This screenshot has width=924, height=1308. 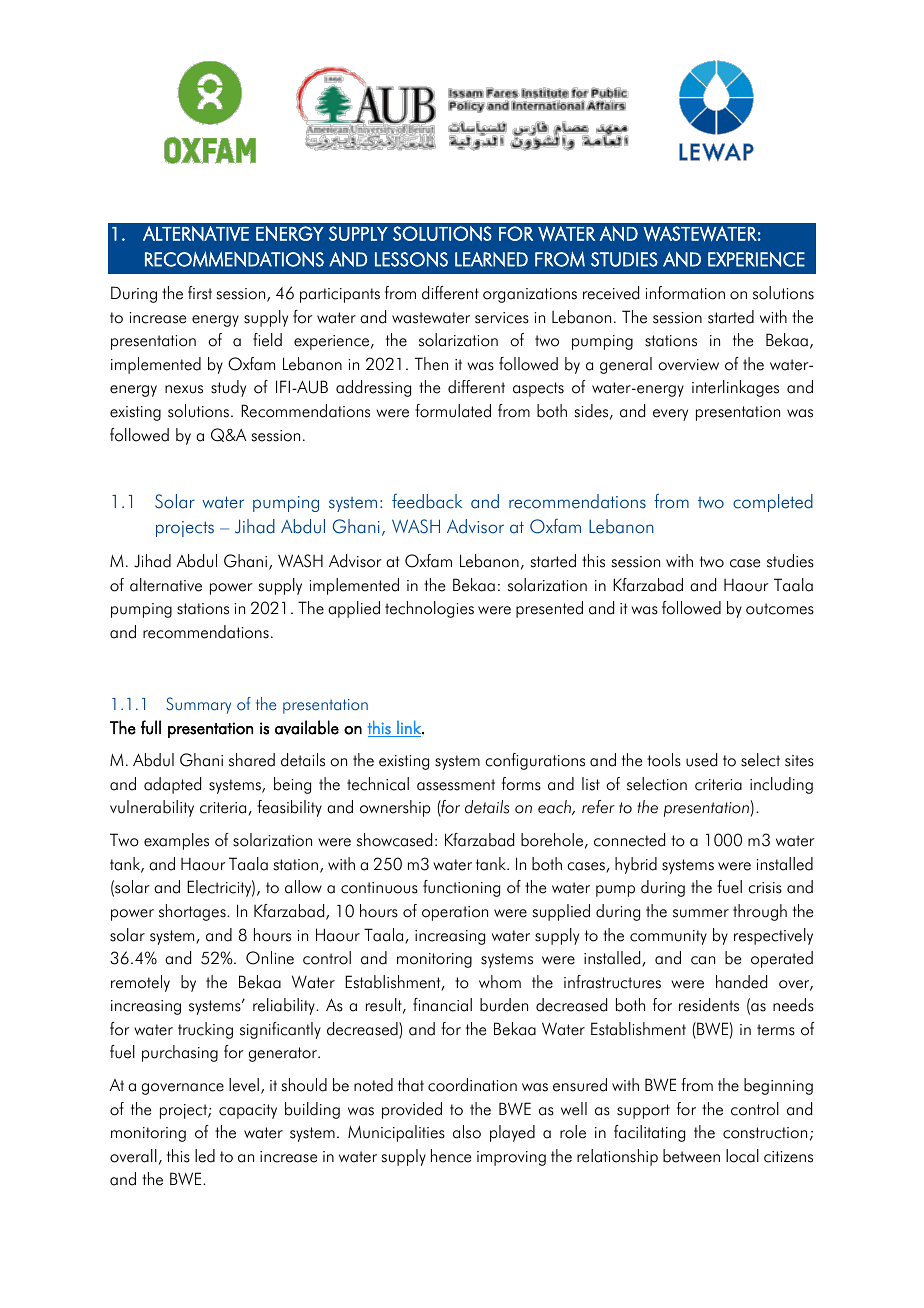 What do you see at coordinates (176, 841) in the screenshot?
I see `examples` at bounding box center [176, 841].
